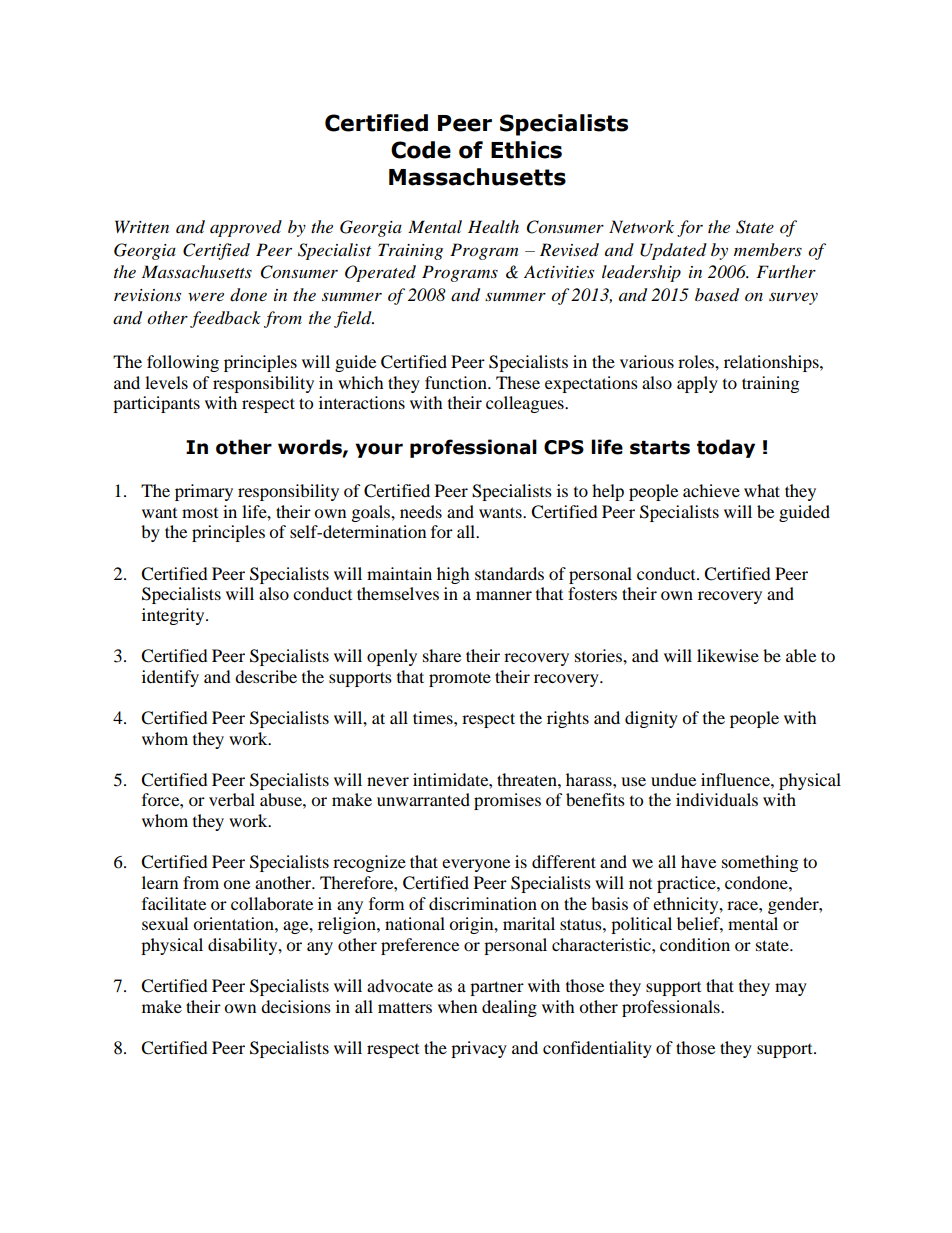 This document has height=1233, width=952. Describe the element at coordinates (728, 655) in the document. I see `likewise` at that location.
